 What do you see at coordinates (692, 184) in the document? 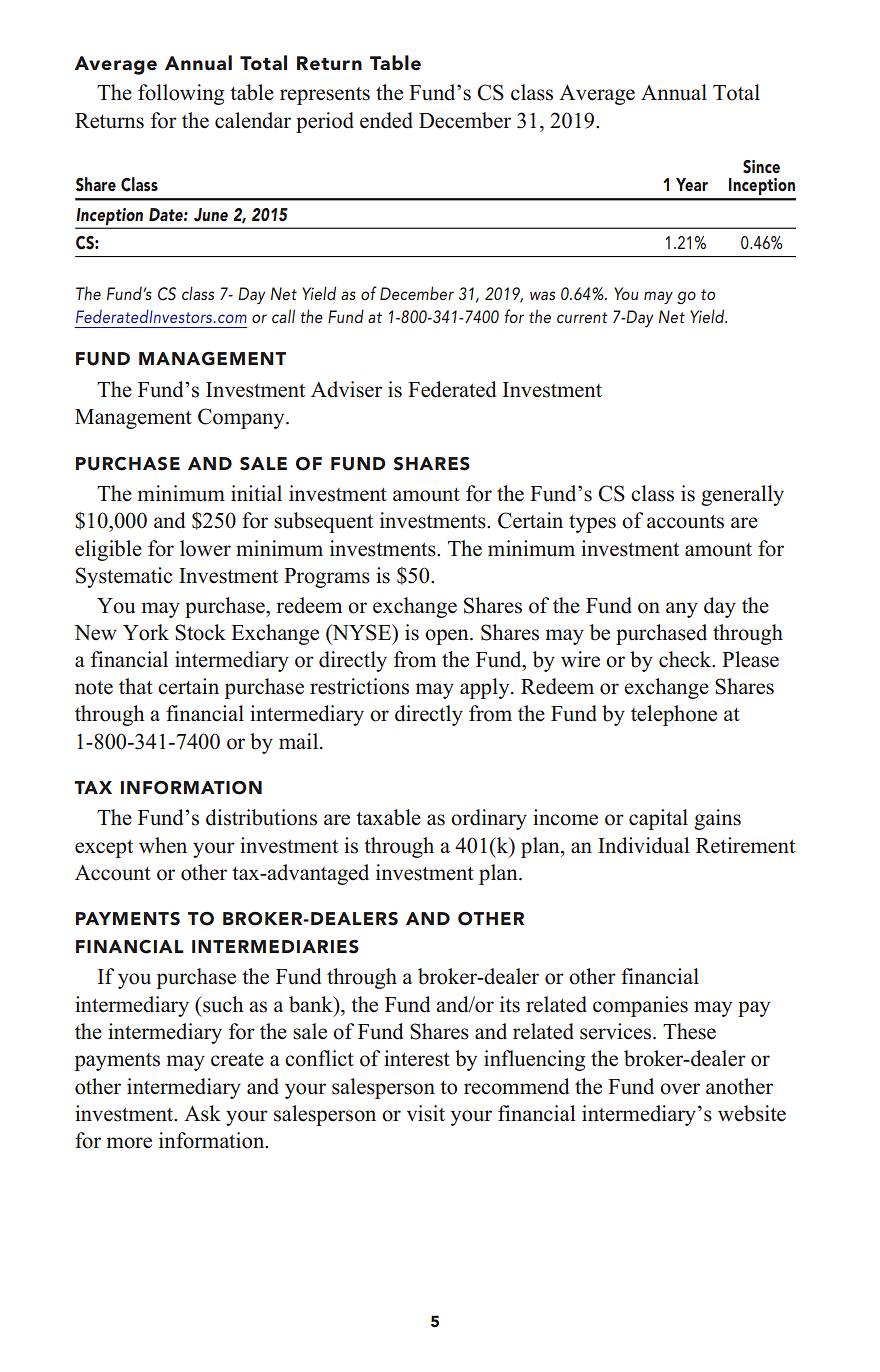
I see `Year` at bounding box center [692, 184].
